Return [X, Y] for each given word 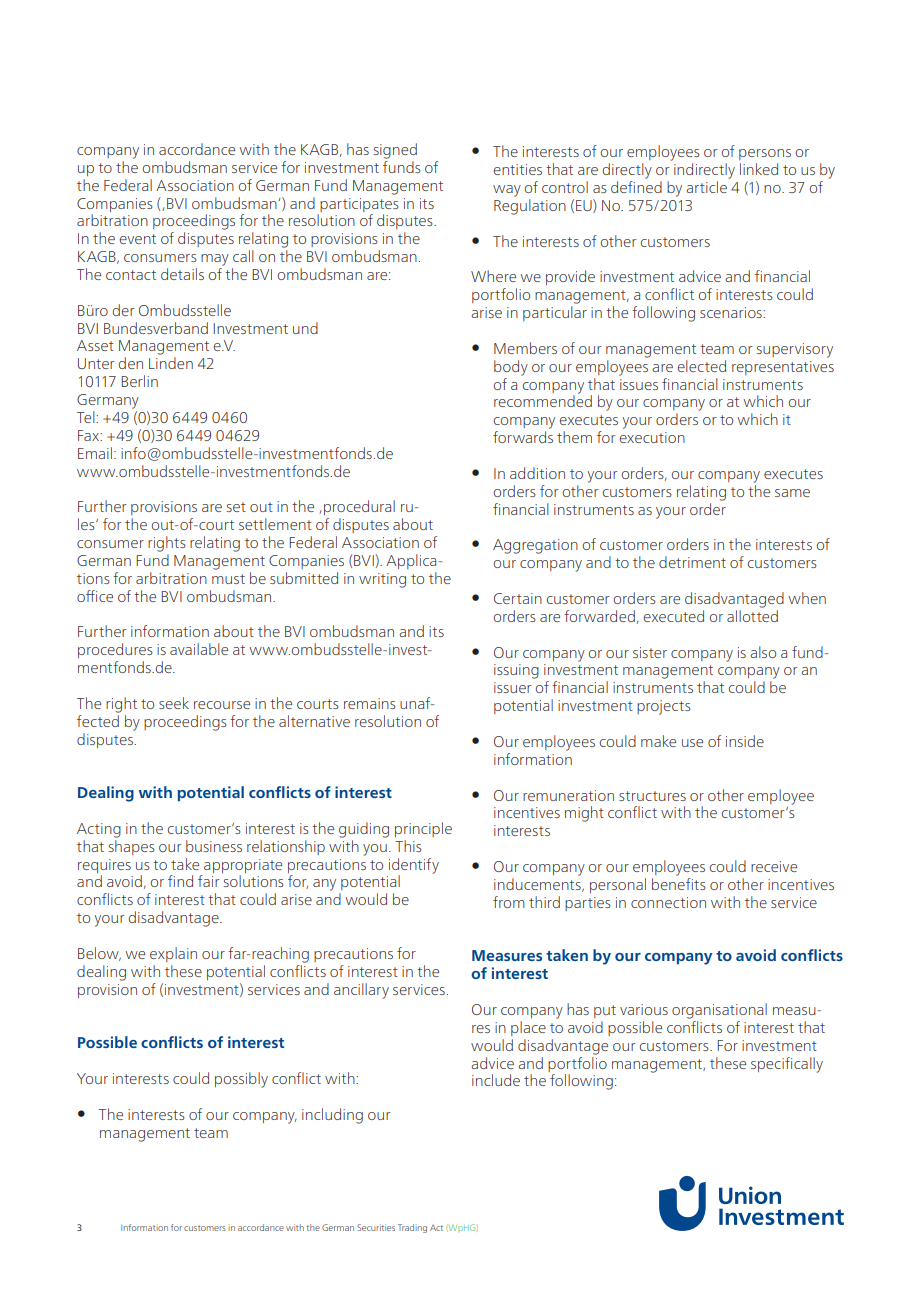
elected [702, 366]
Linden [171, 363]
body [511, 368]
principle [423, 829]
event [138, 239]
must [228, 579]
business [214, 846]
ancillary [361, 991]
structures [652, 796]
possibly [241, 1080]
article [706, 187]
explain [173, 954]
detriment [692, 562]
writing [382, 580]
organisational [719, 1011]
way [507, 191]
